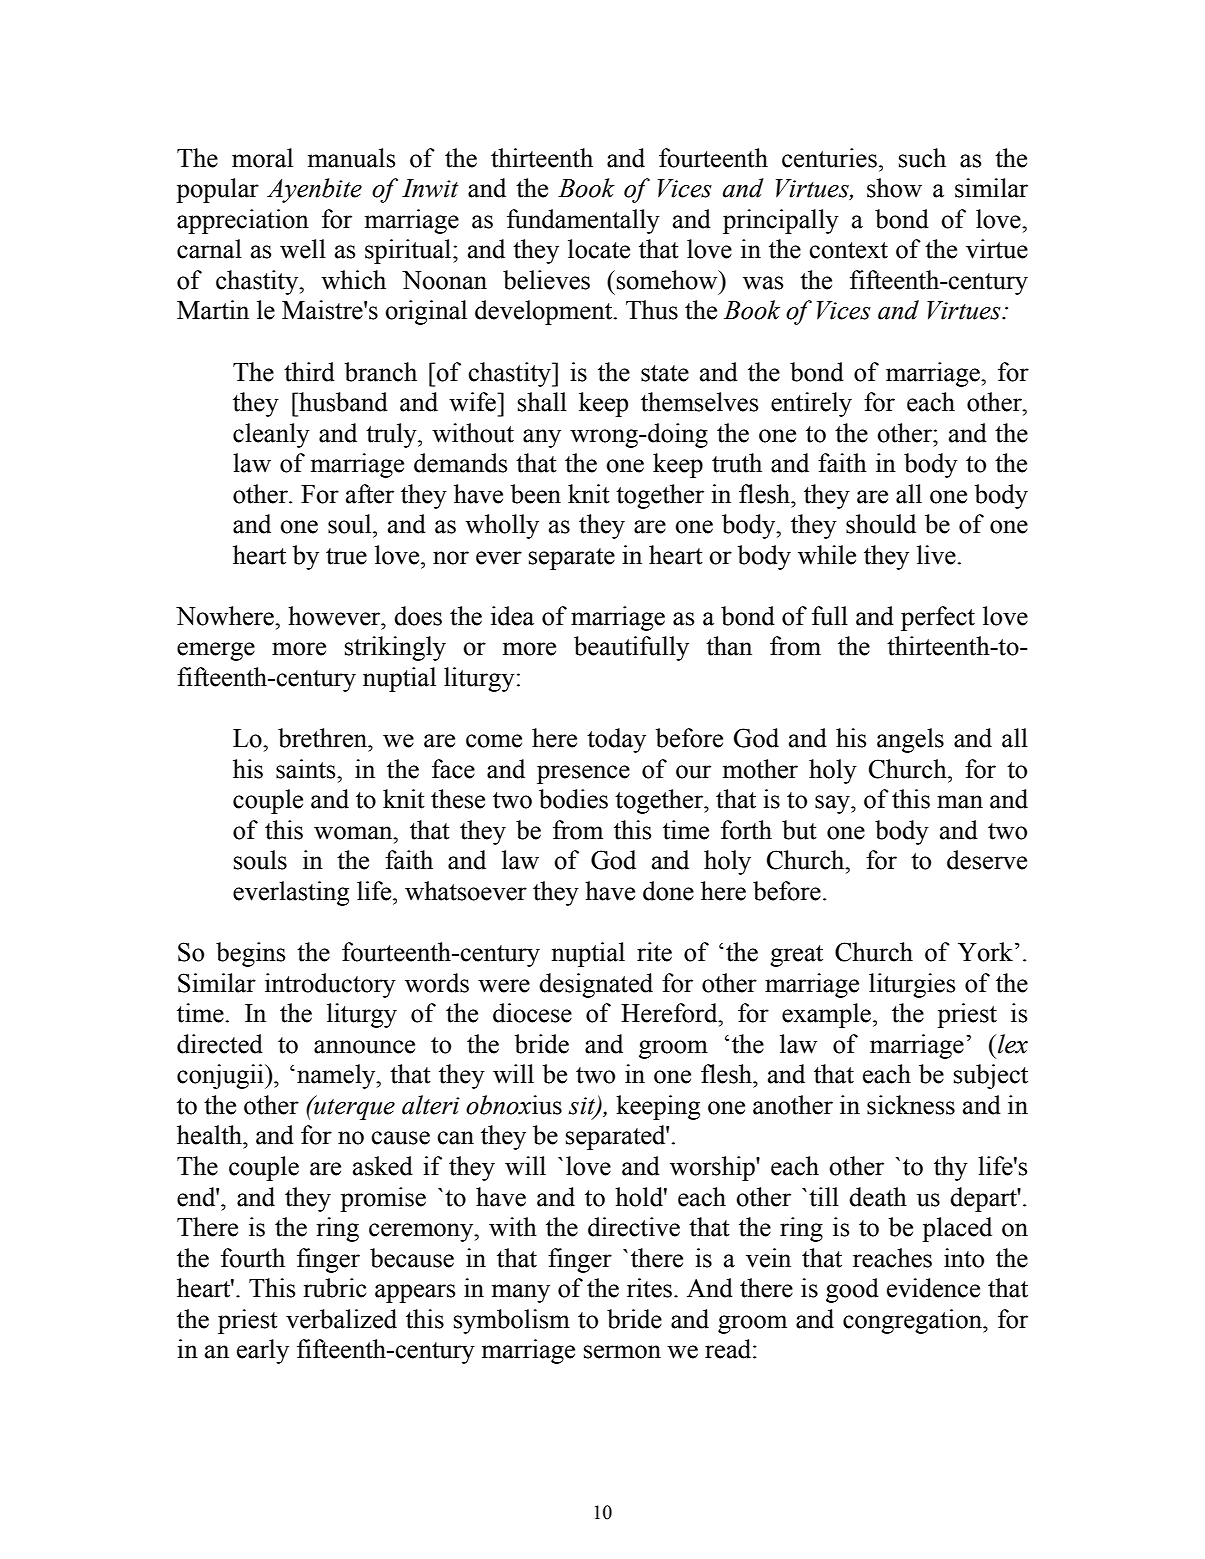 This screenshot has height=1559, width=1205. I want to click on fundamentally, so click(583, 221).
